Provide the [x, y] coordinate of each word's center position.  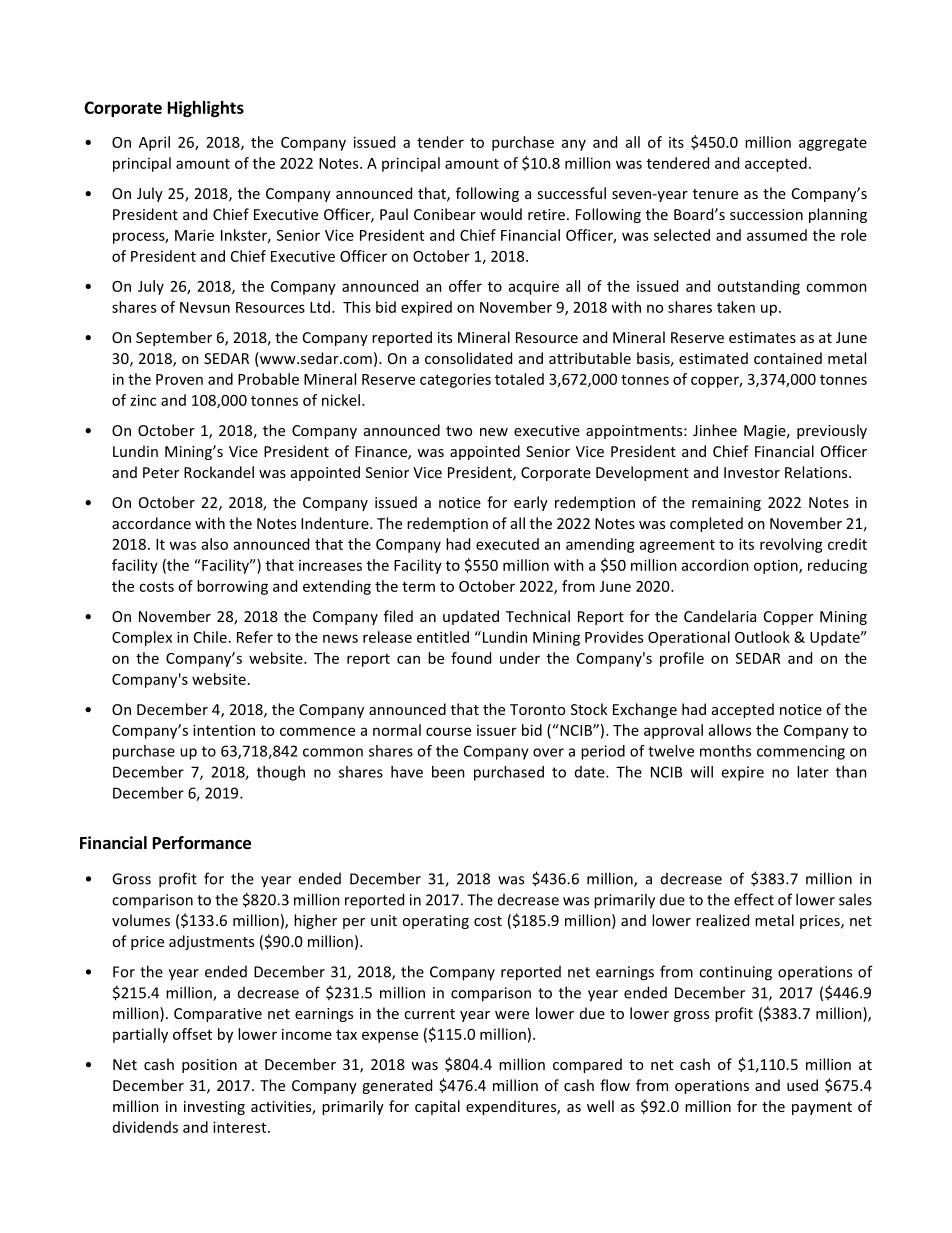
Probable [268, 379]
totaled [519, 379]
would [501, 214]
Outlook [762, 637]
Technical [538, 616]
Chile [210, 637]
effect [754, 899]
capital [437, 1107]
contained [788, 358]
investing [214, 1108]
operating [435, 922]
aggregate [833, 144]
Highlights [206, 109]
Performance [202, 843]
